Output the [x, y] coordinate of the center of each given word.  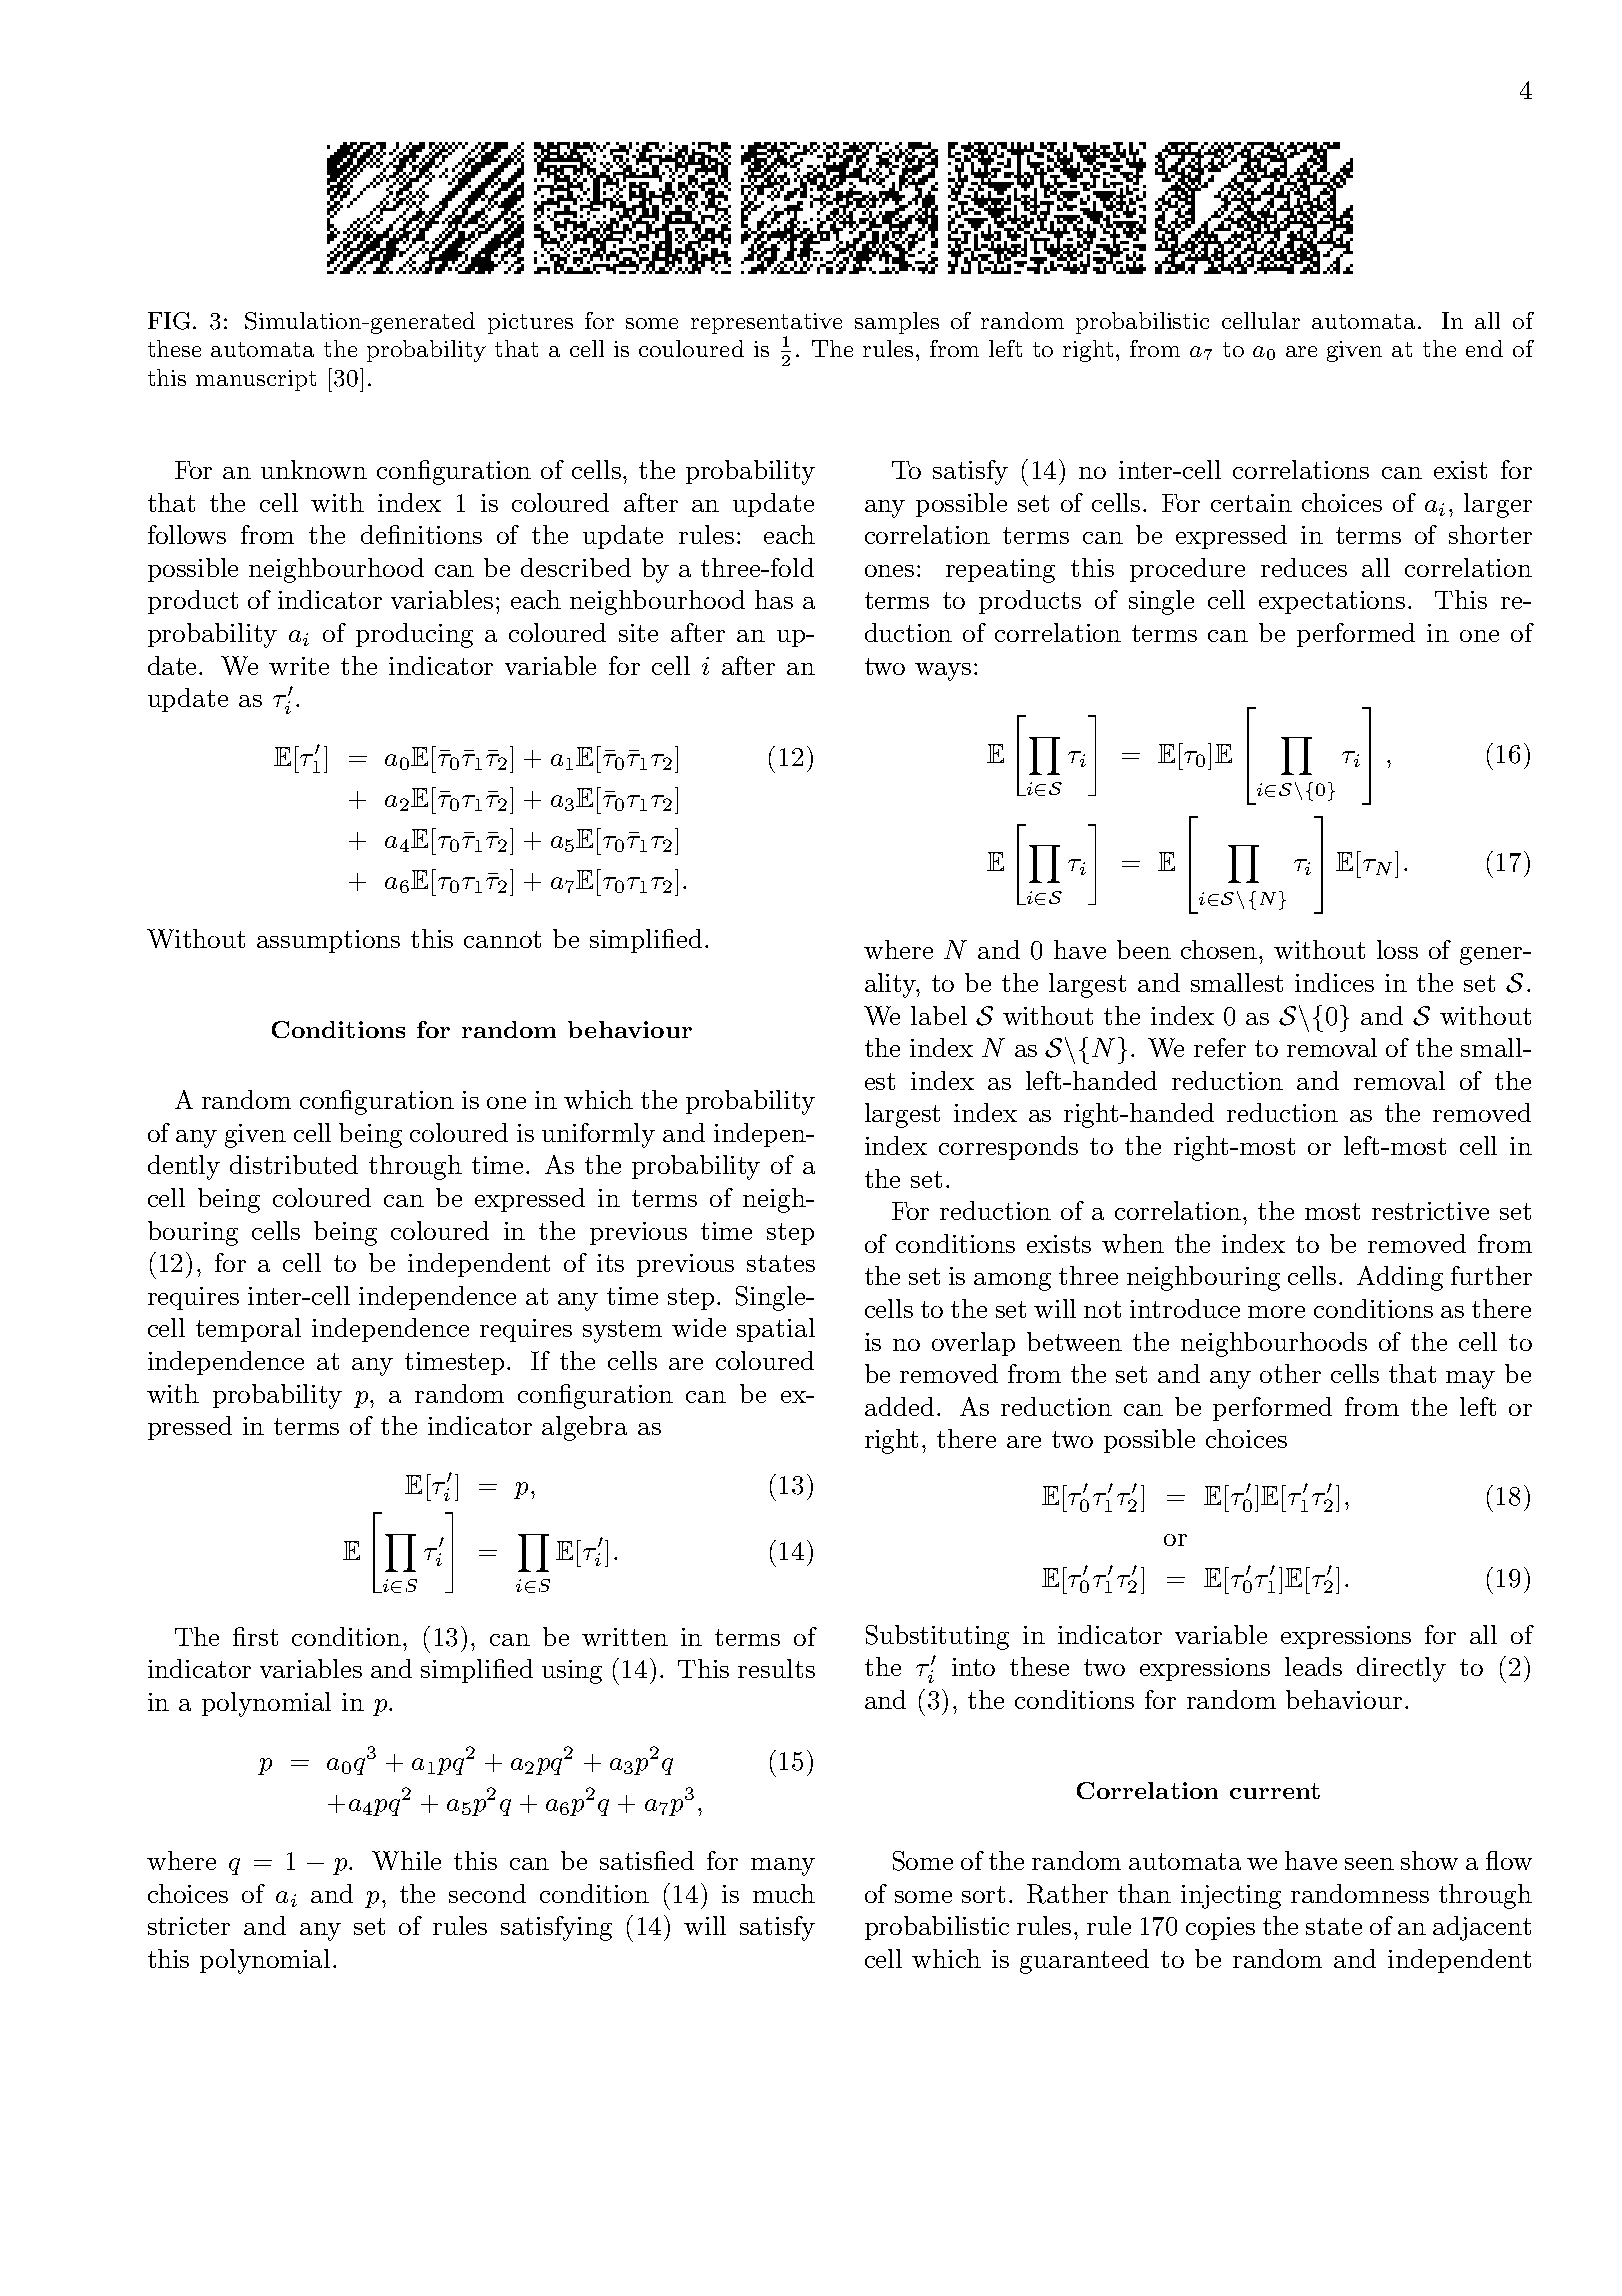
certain [1251, 503]
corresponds [1008, 1148]
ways [943, 672]
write [299, 666]
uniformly [598, 1135]
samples [897, 323]
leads [1313, 1666]
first [255, 1636]
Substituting [937, 1637]
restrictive [1430, 1211]
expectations [1332, 602]
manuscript [256, 380]
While [406, 1860]
